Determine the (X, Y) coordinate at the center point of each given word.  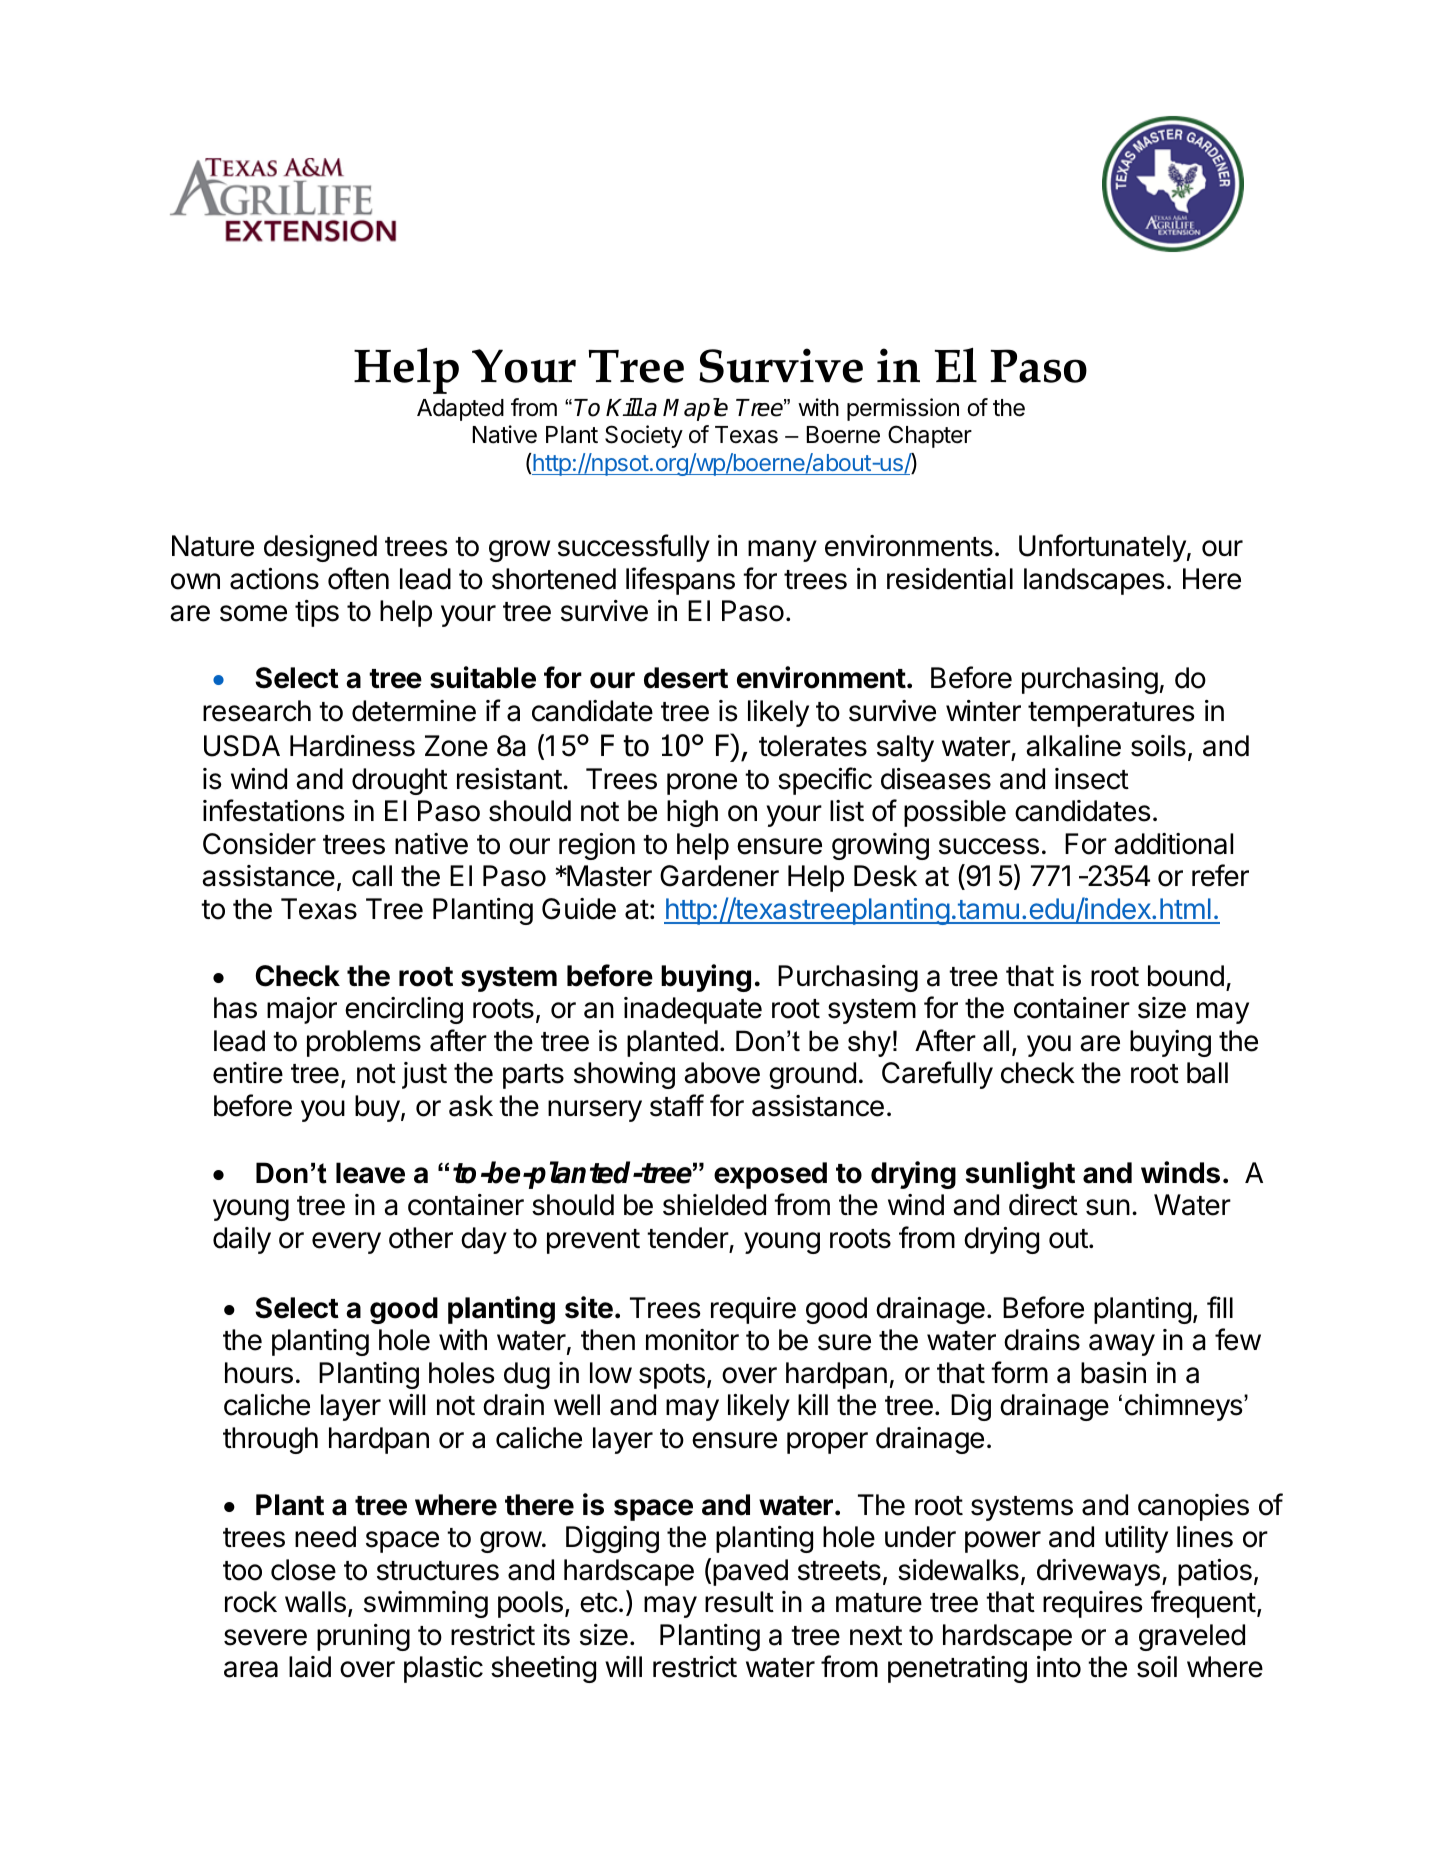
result (739, 1602)
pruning (363, 1637)
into (1059, 1667)
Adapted (460, 410)
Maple (695, 409)
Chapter (930, 436)
